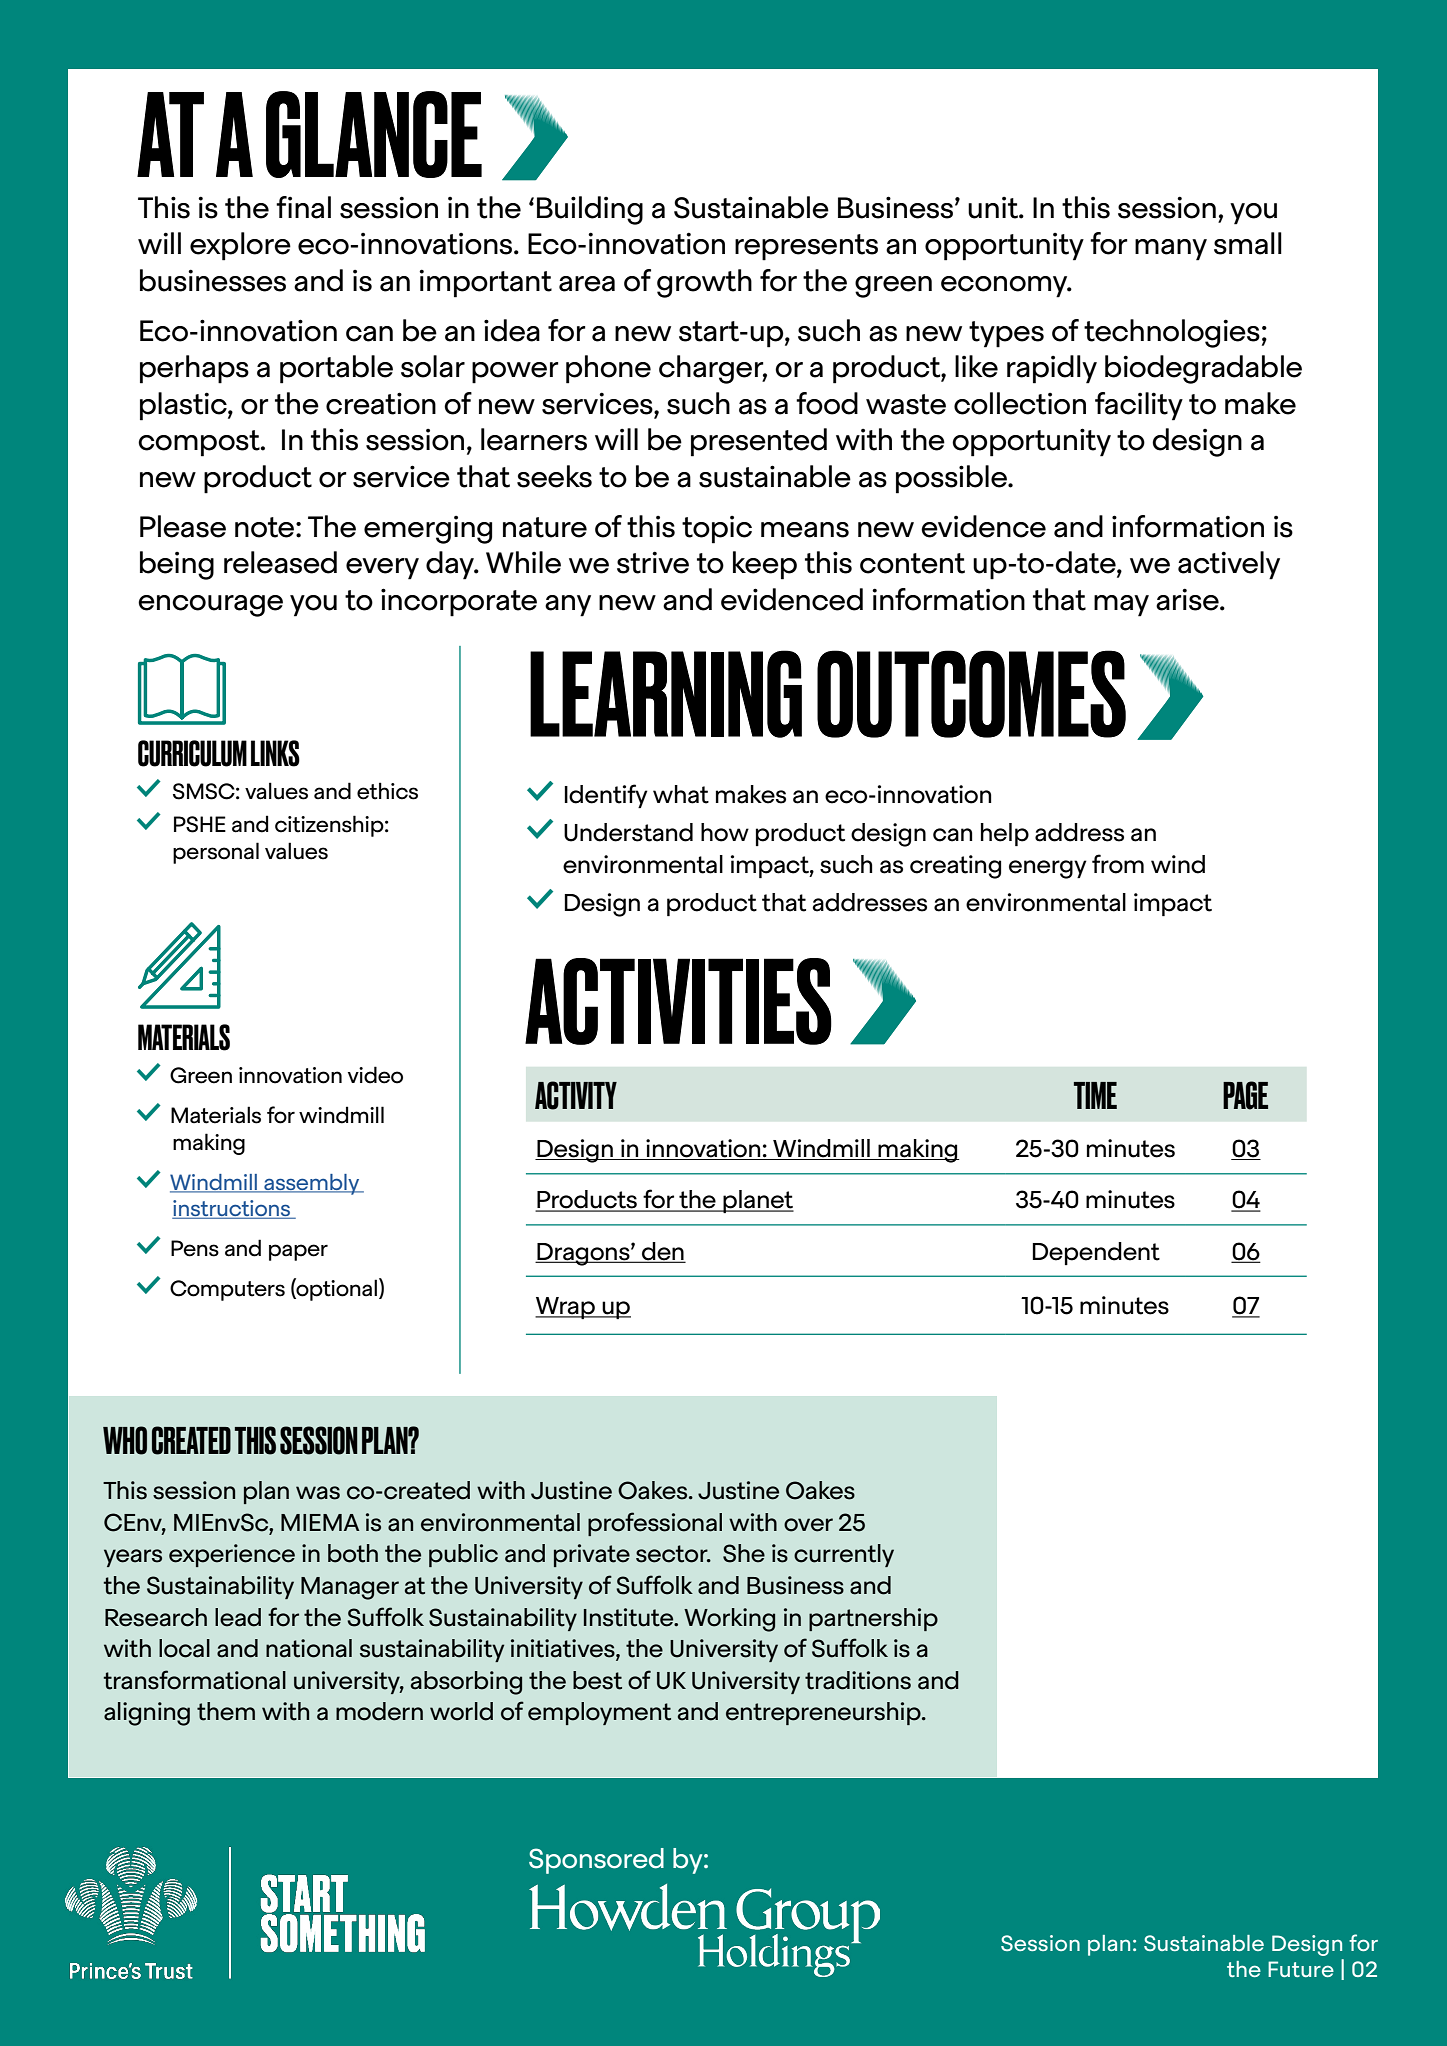 The image size is (1447, 2046). What do you see at coordinates (717, 530) in the screenshot?
I see `topic` at bounding box center [717, 530].
